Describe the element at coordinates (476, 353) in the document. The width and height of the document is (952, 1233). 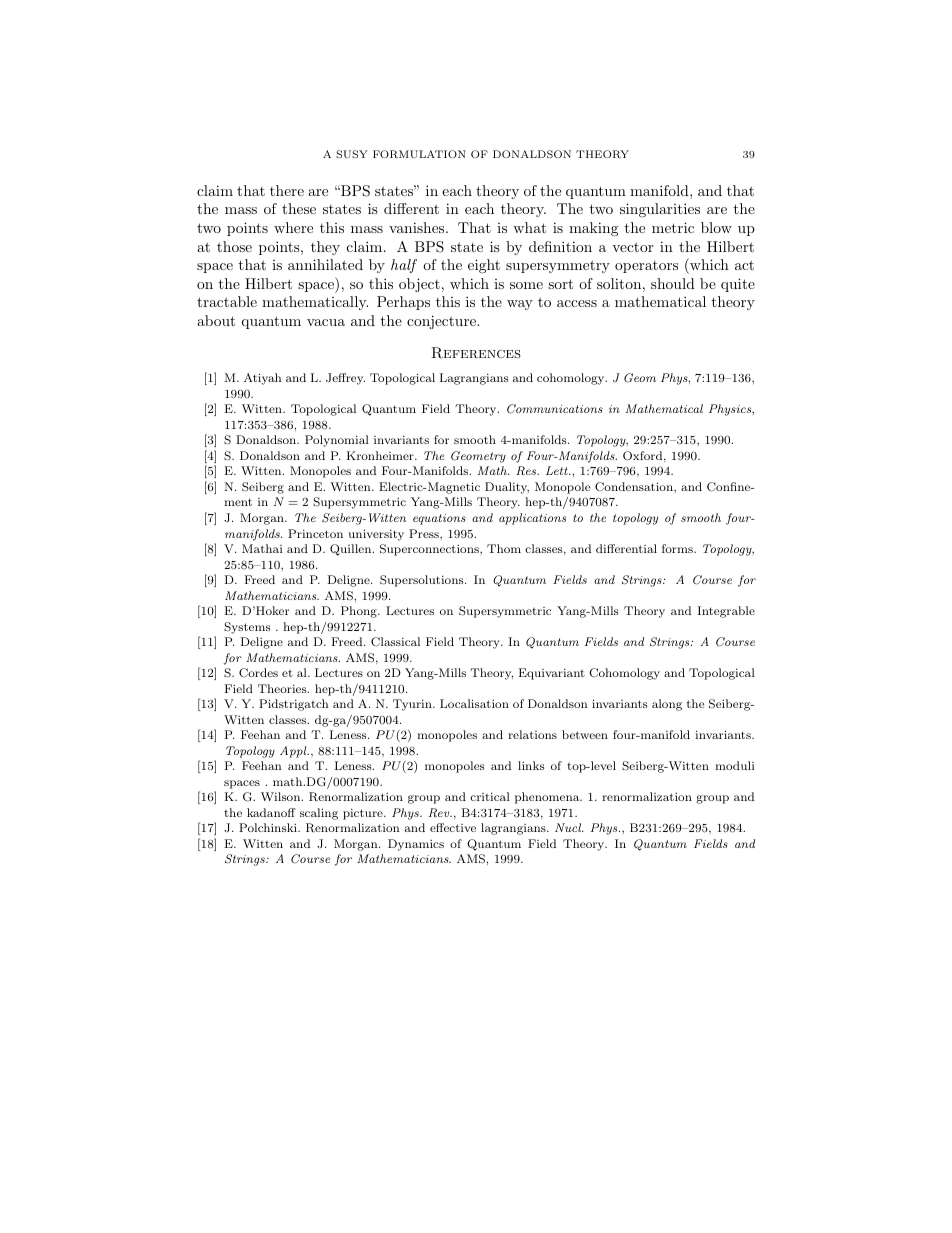
I see `References` at that location.
